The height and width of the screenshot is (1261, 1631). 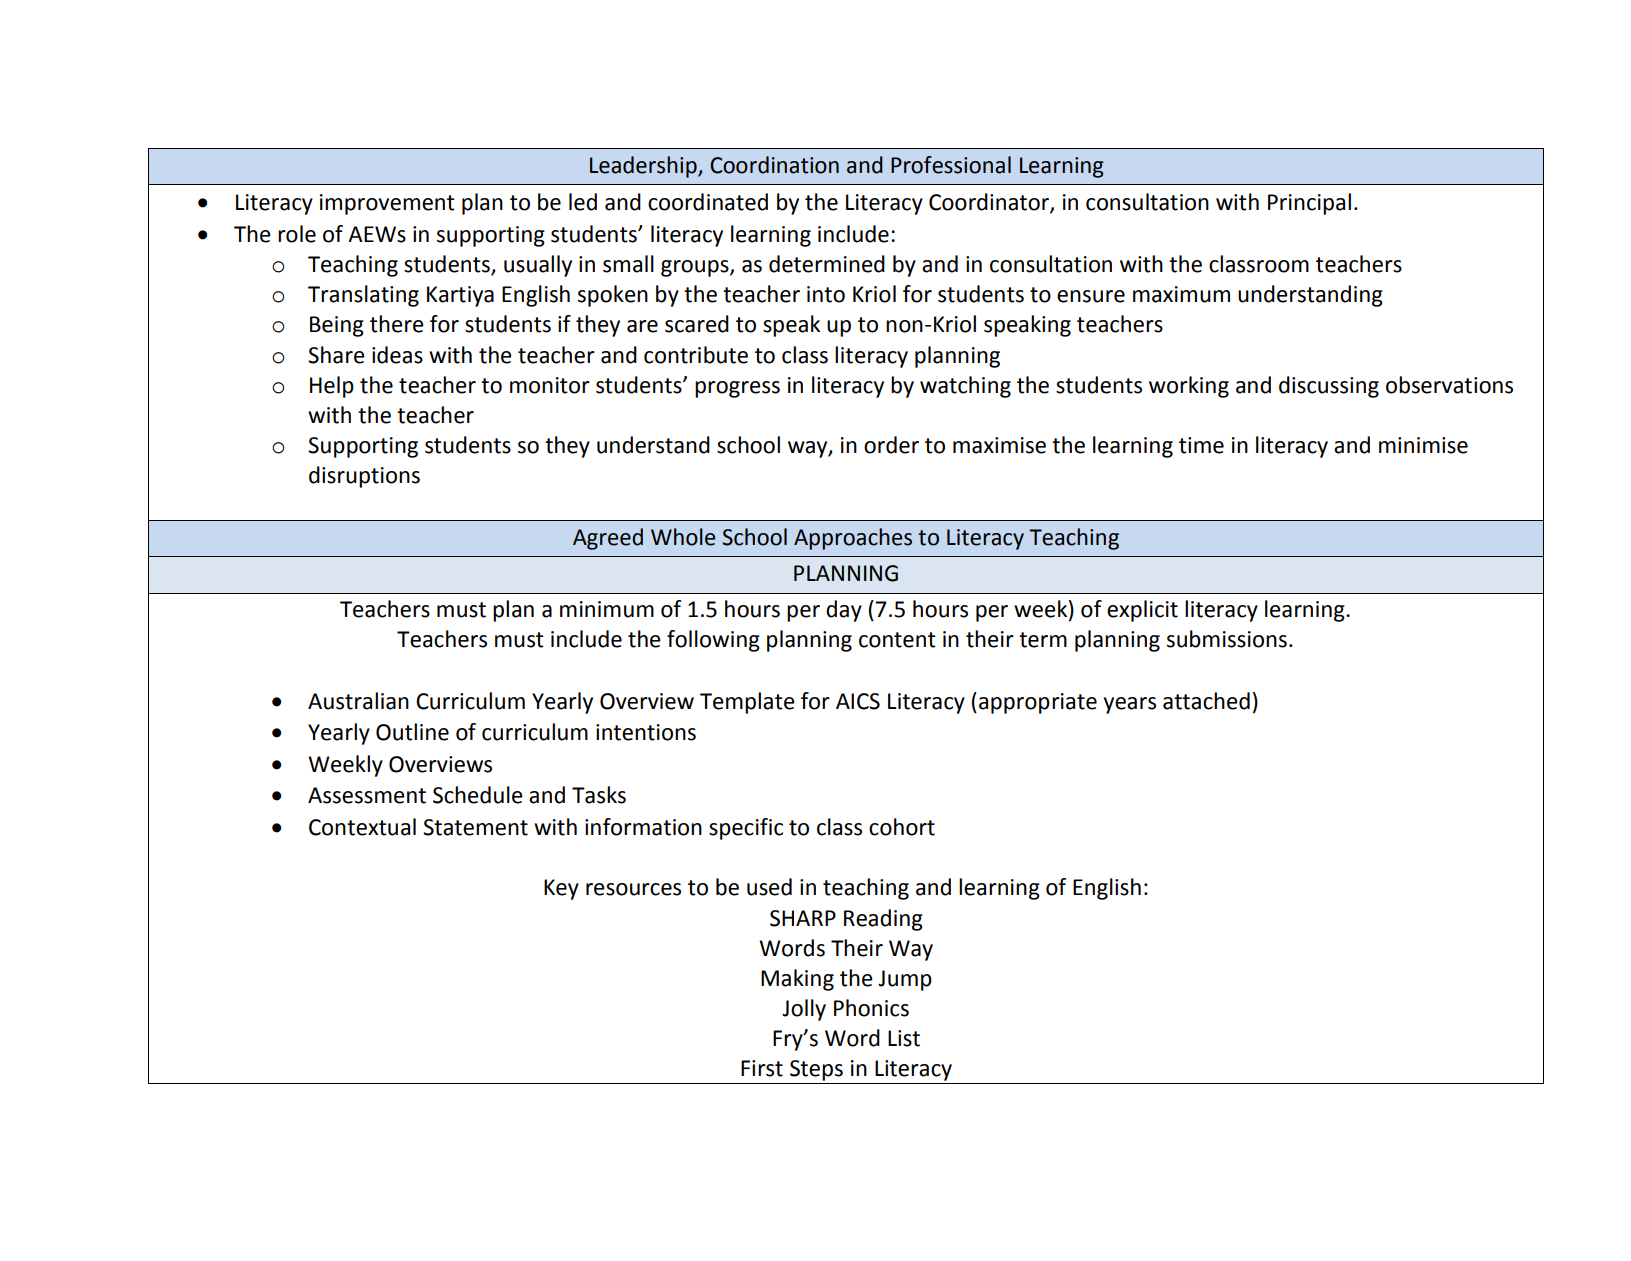 I want to click on disruptions, so click(x=364, y=477).
